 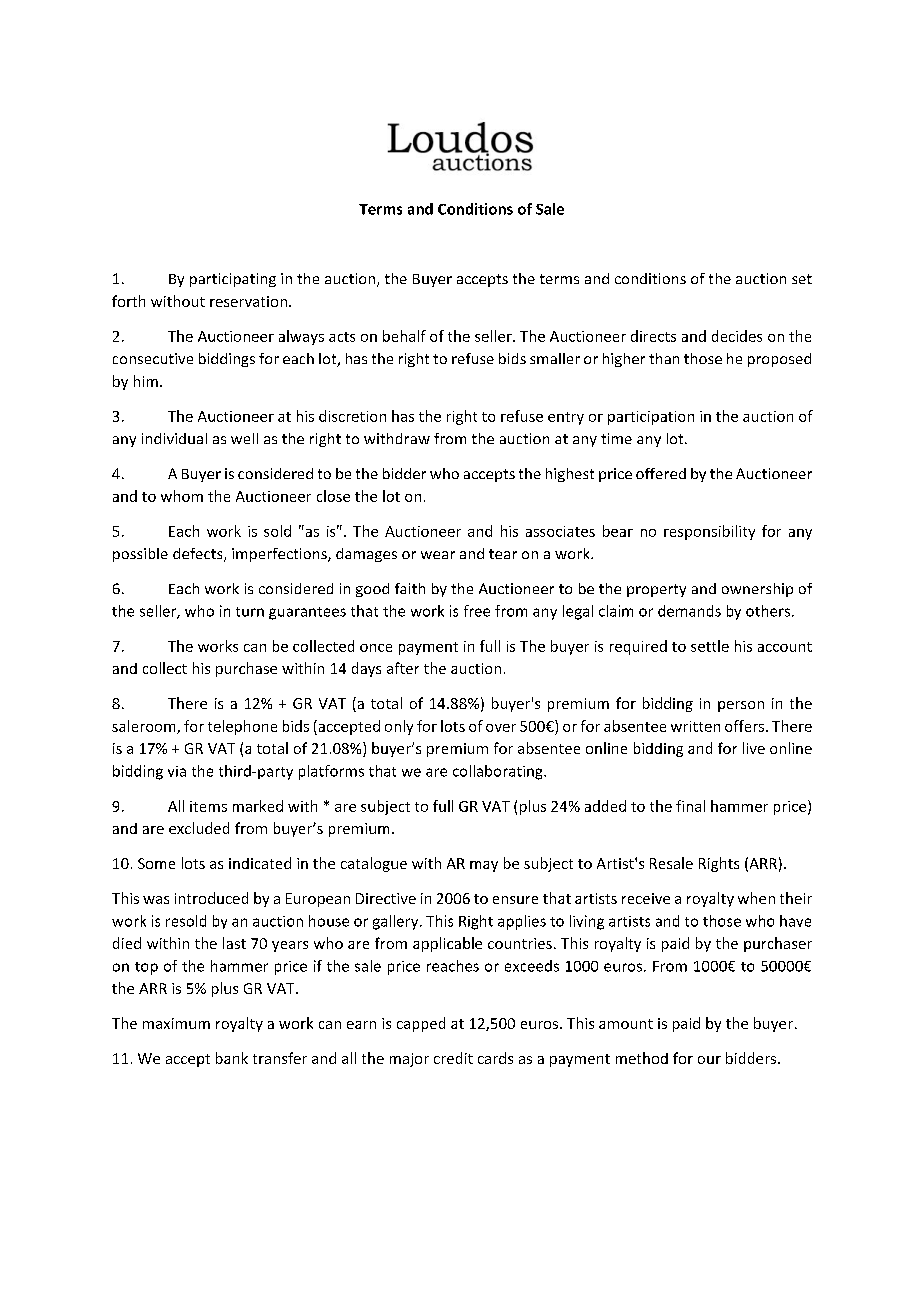 I want to click on reservation, so click(x=248, y=301).
